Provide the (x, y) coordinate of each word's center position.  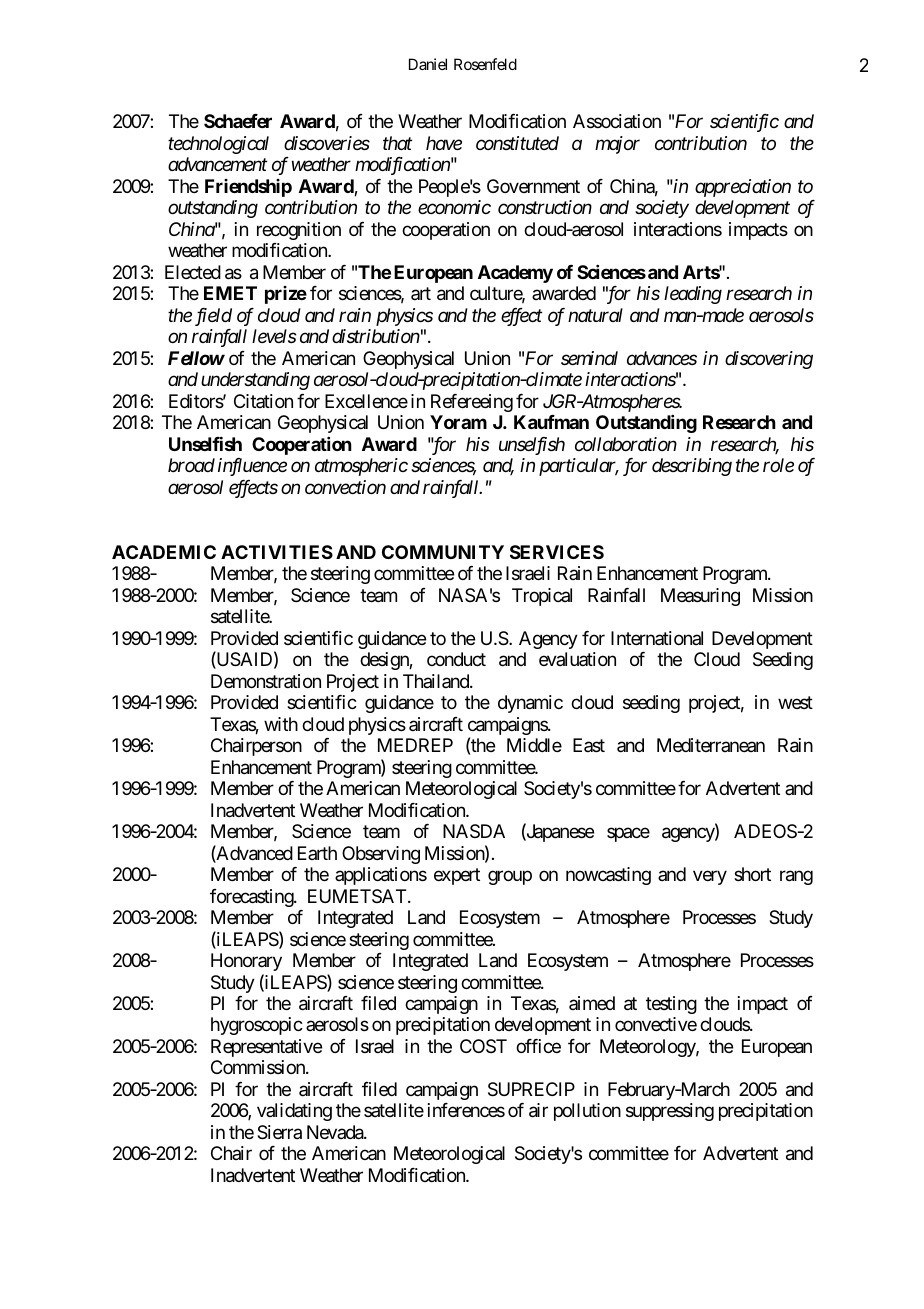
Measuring (700, 597)
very (710, 878)
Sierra (279, 1132)
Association (617, 121)
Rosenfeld (485, 64)
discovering (769, 360)
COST (483, 1046)
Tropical (542, 597)
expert (457, 876)
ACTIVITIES (277, 552)
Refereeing (472, 403)
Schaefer (238, 121)
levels (274, 336)
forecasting (252, 898)
